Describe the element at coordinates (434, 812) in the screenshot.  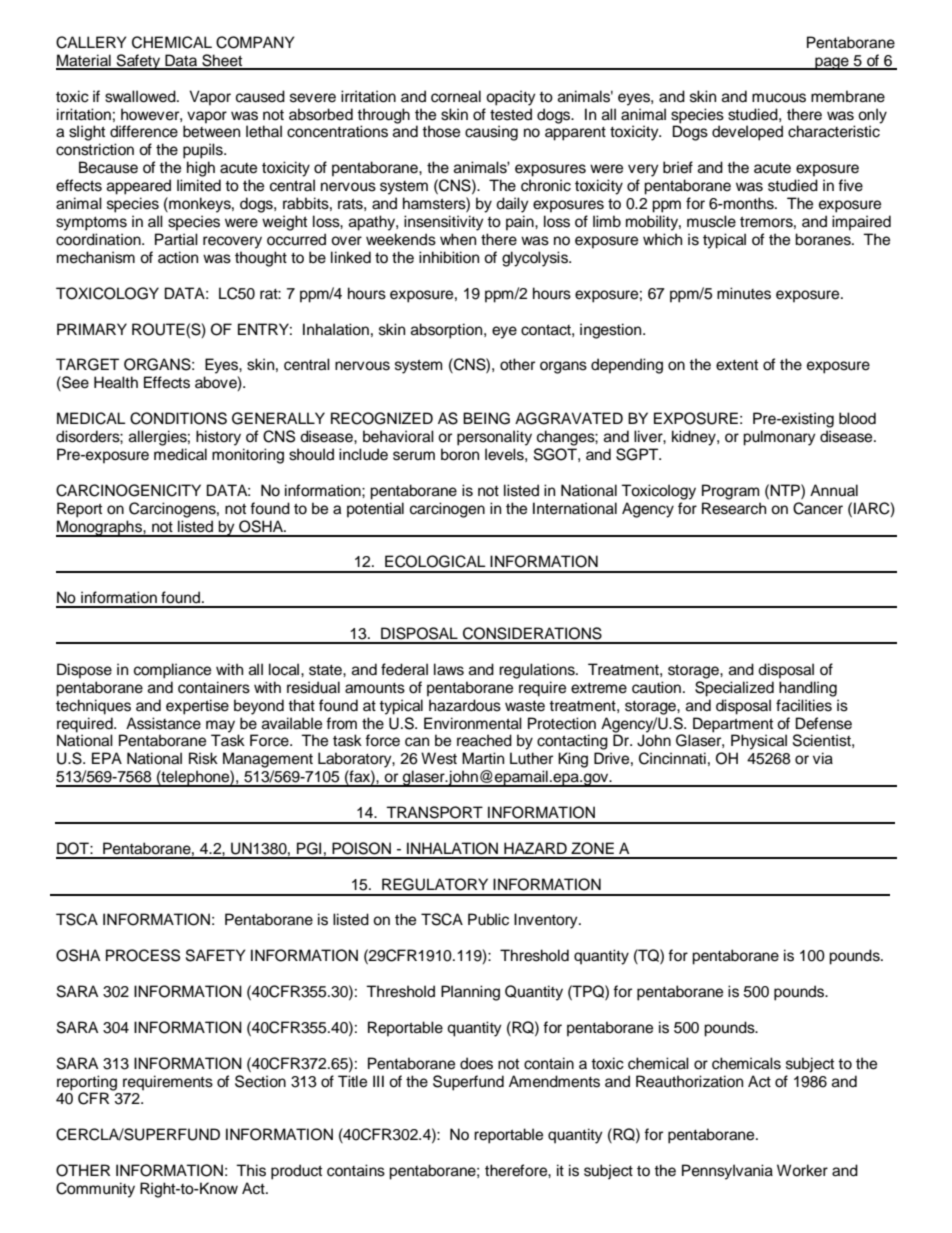
I see `TRANSPORT` at that location.
